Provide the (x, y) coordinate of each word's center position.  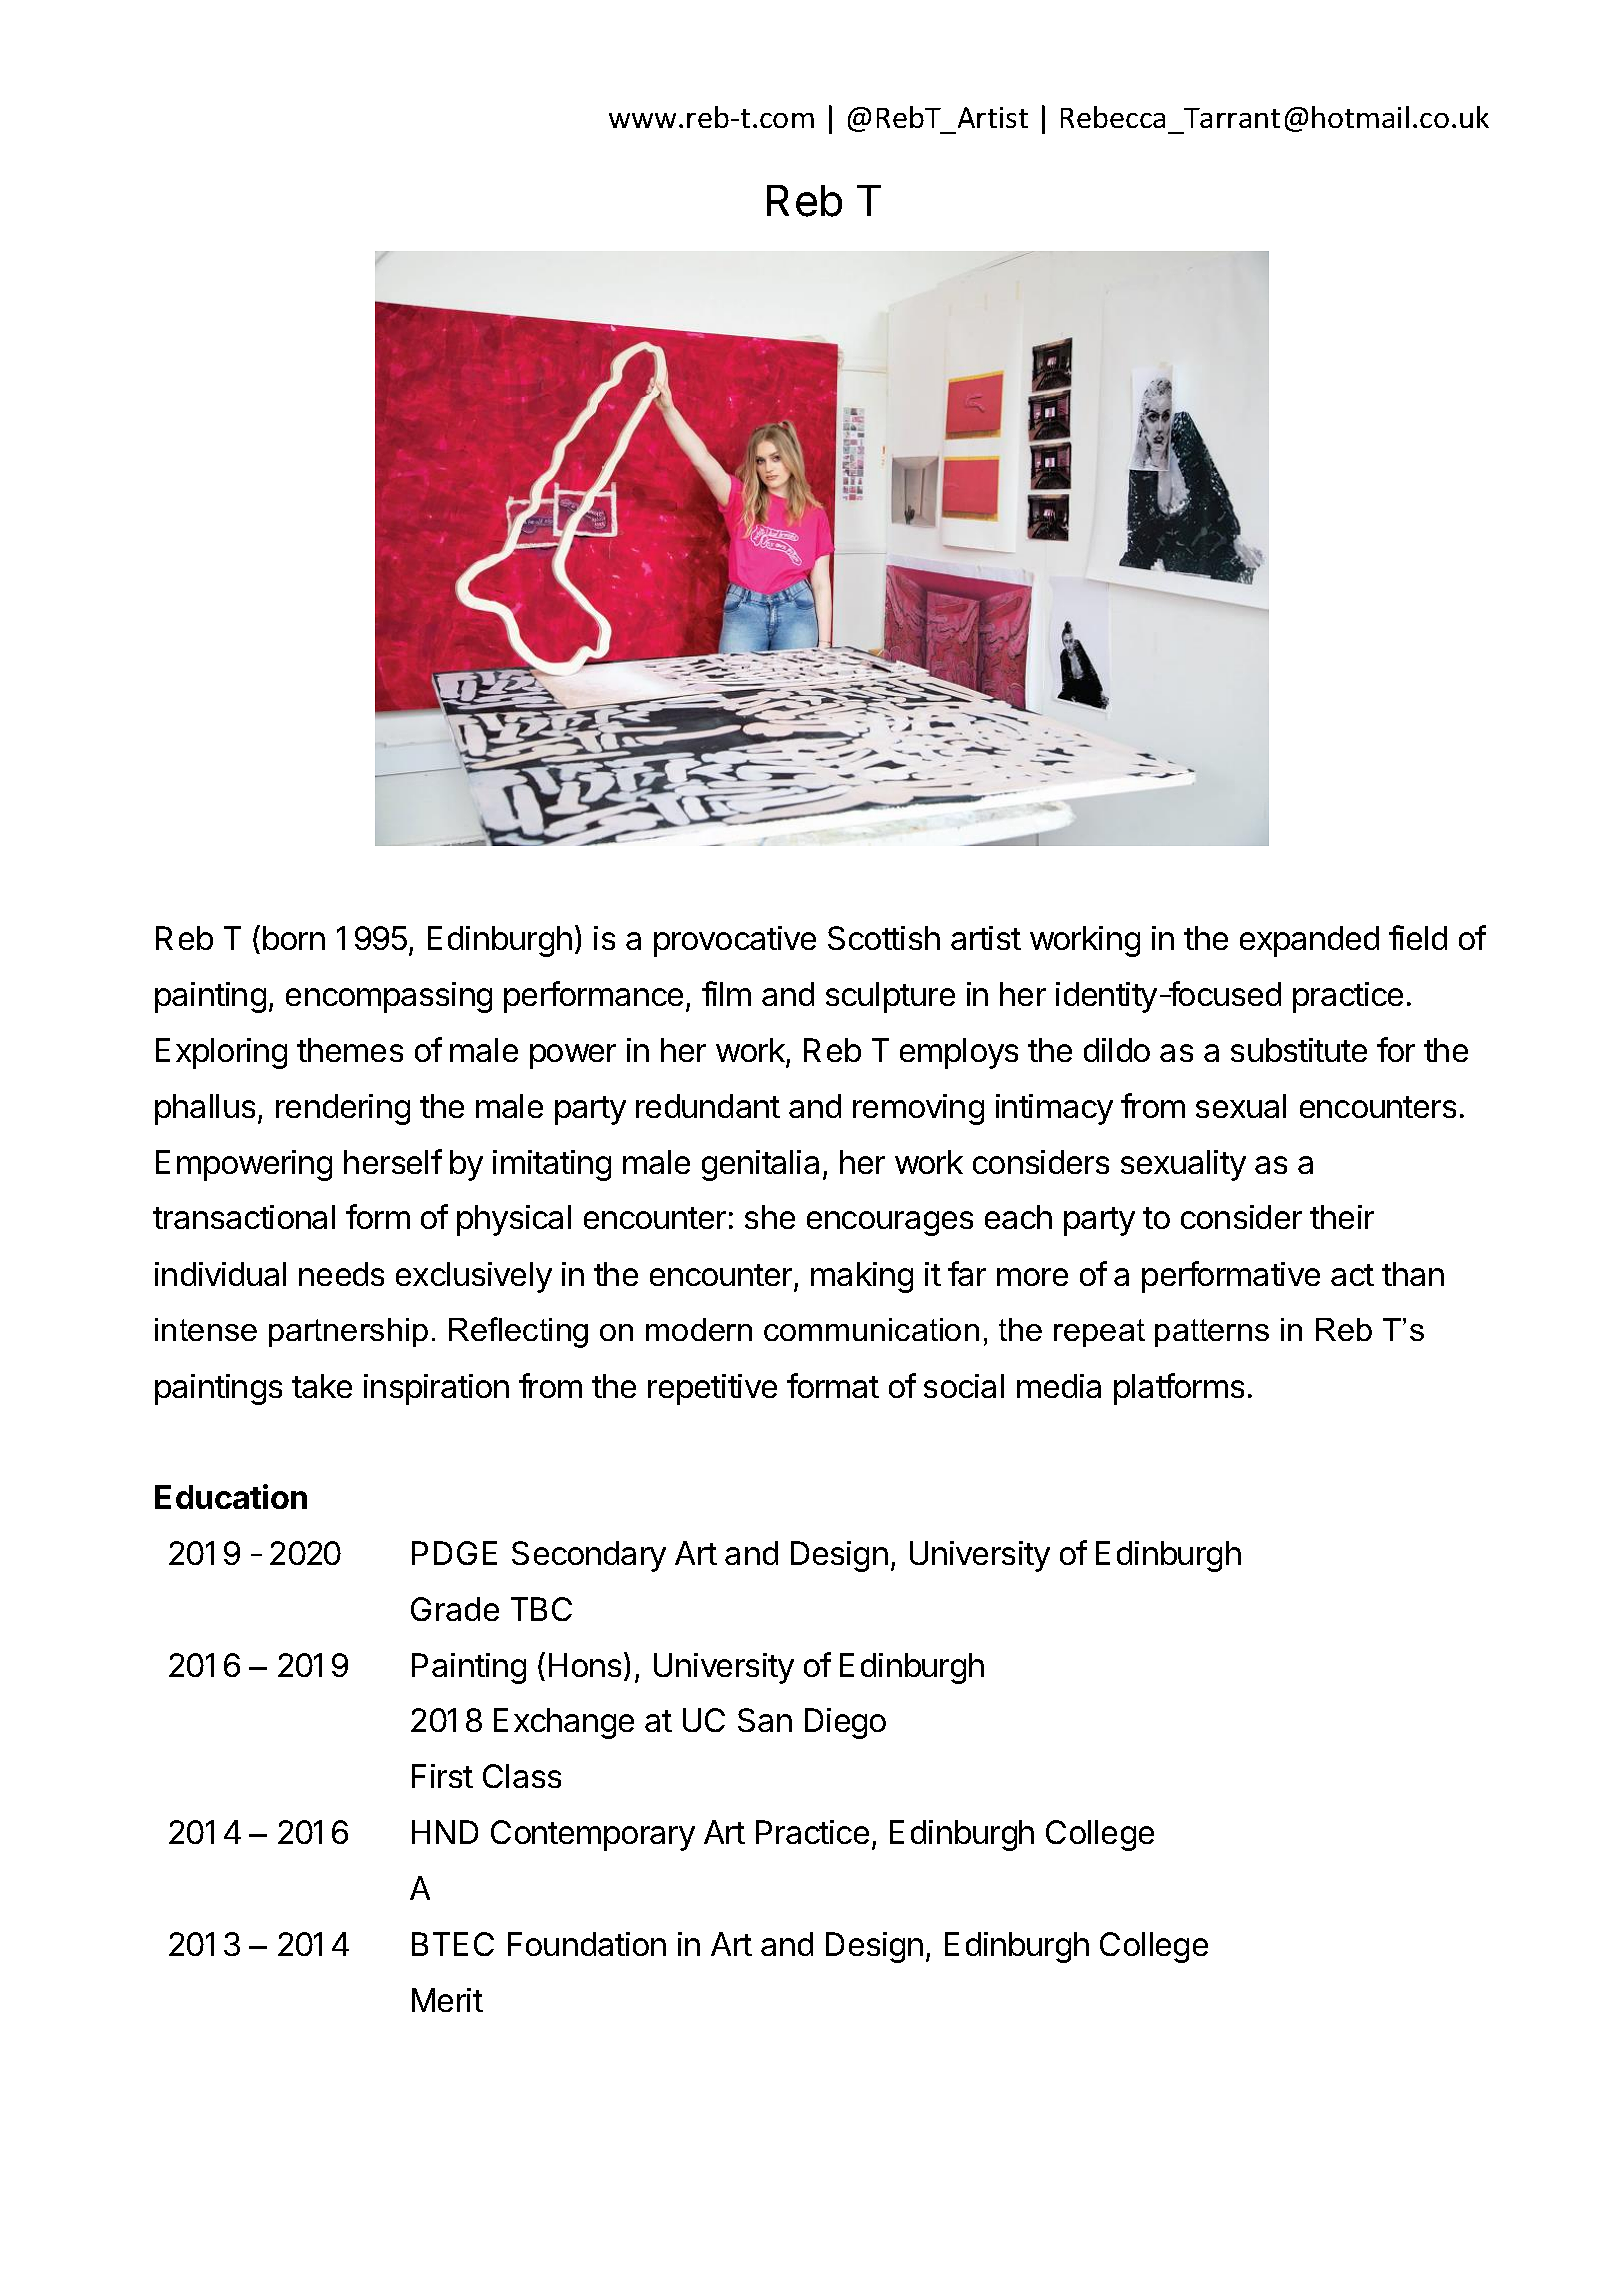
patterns (1212, 1333)
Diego (845, 1723)
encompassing (389, 997)
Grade (455, 1609)
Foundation (587, 1944)
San (765, 1720)
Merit (447, 2000)
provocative (735, 941)
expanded (1309, 941)
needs (341, 1274)
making (862, 1277)
